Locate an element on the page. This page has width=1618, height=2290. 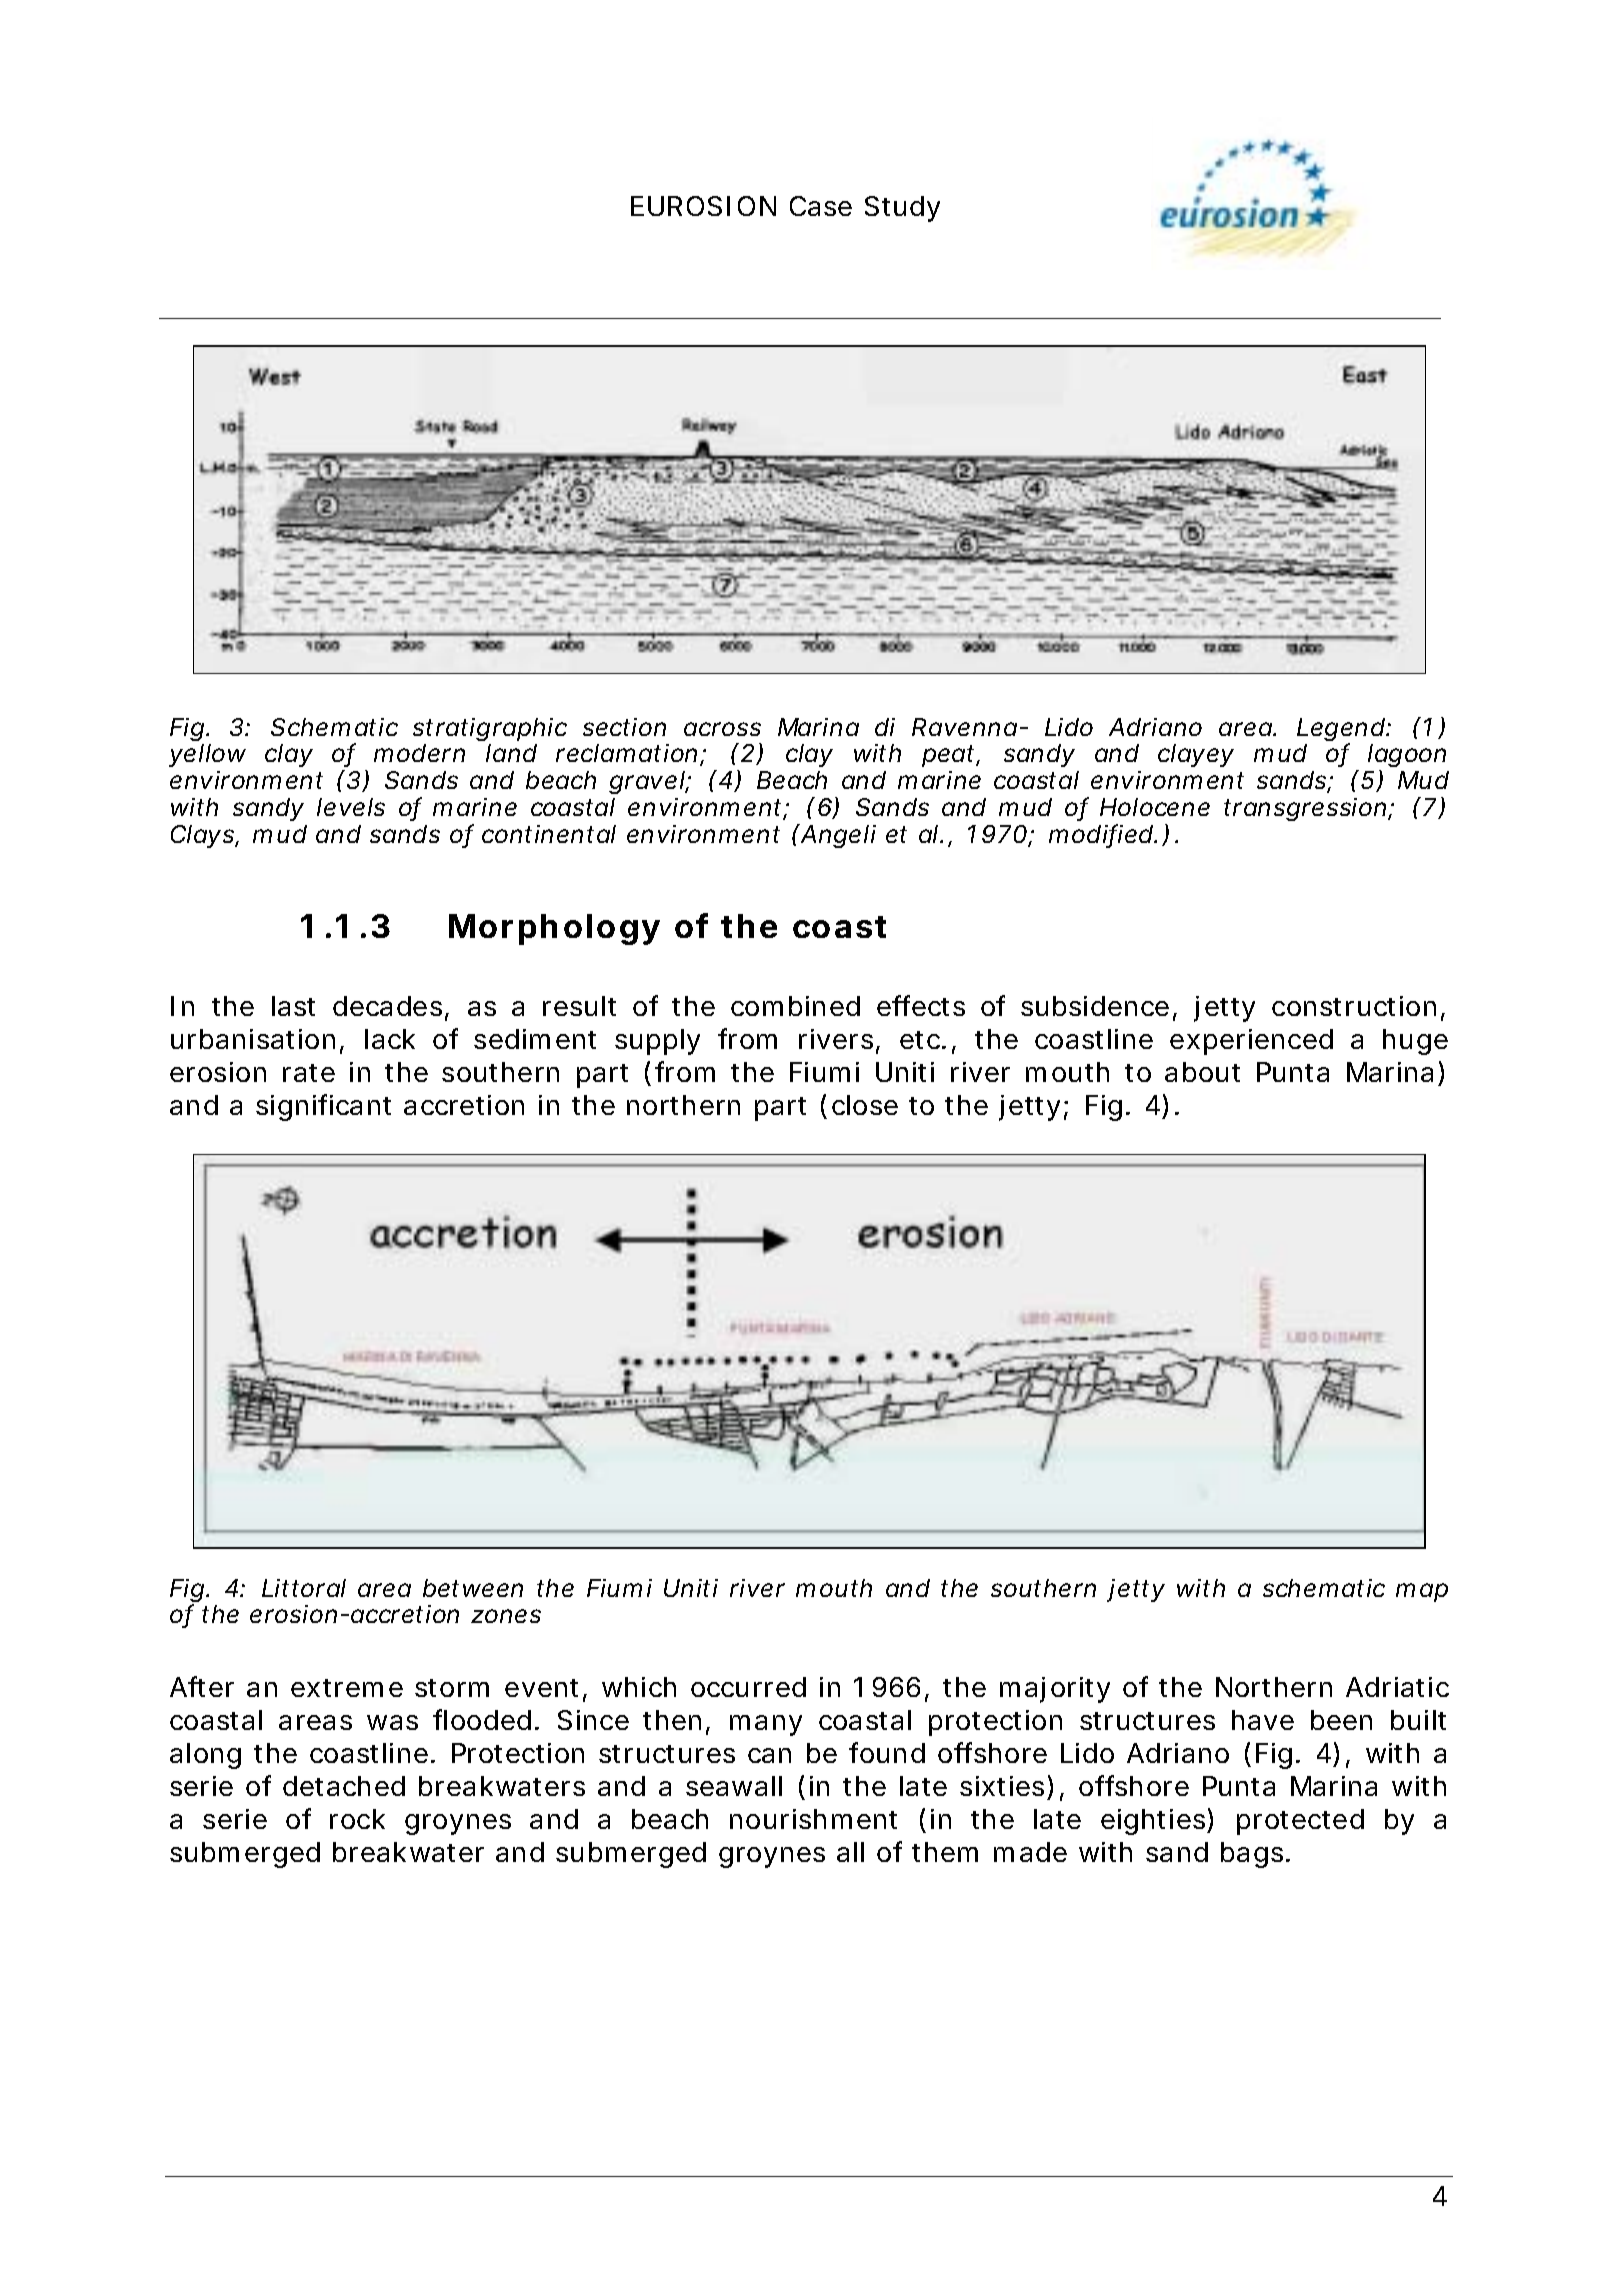
Legend is located at coordinates (1342, 731).
